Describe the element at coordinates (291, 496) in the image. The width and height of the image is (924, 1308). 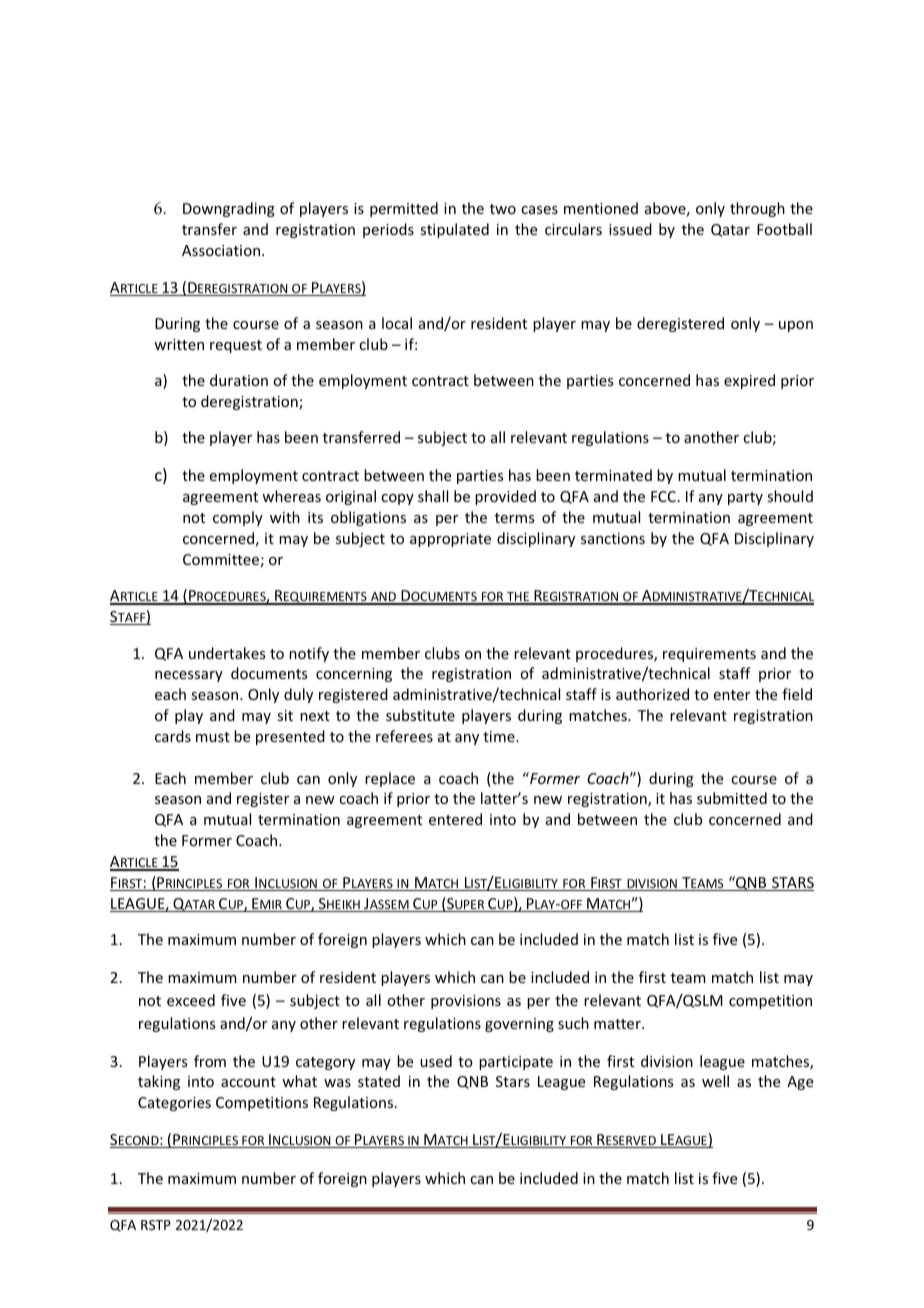
I see `whereas` at that location.
